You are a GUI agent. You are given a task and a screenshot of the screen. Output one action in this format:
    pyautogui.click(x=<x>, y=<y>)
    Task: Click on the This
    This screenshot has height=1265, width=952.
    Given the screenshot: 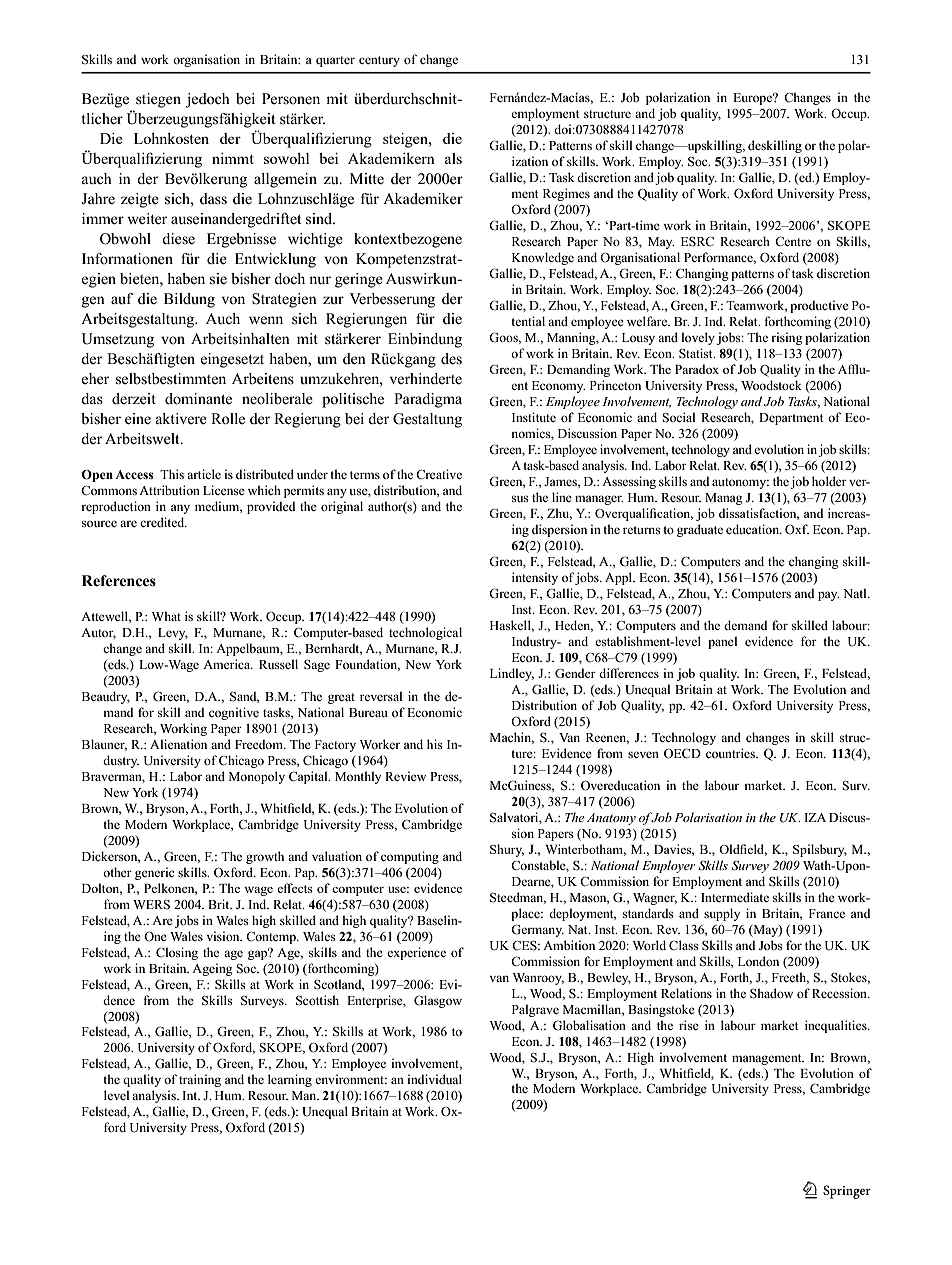 What is the action you would take?
    pyautogui.click(x=172, y=474)
